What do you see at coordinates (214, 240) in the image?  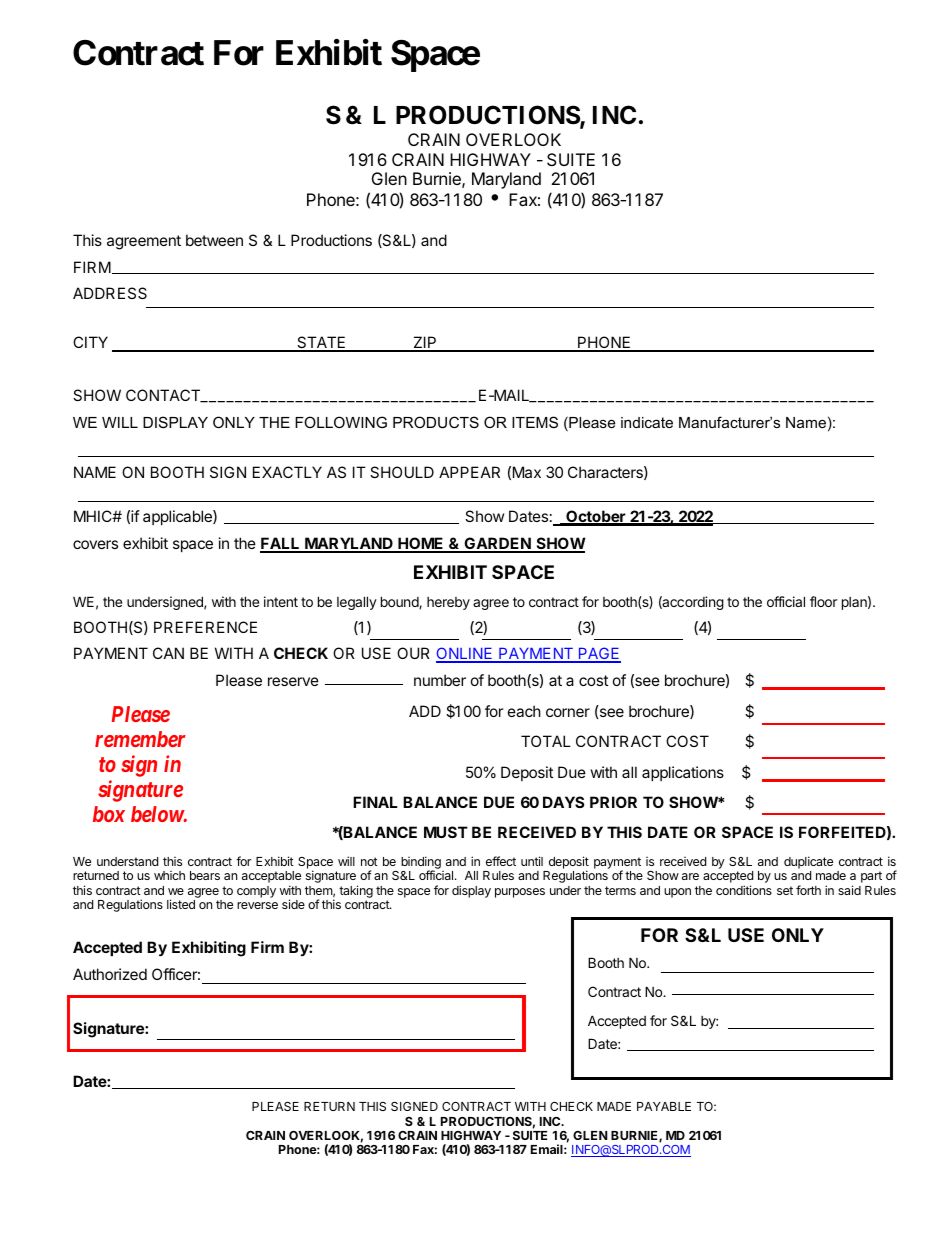 I see `between` at bounding box center [214, 240].
